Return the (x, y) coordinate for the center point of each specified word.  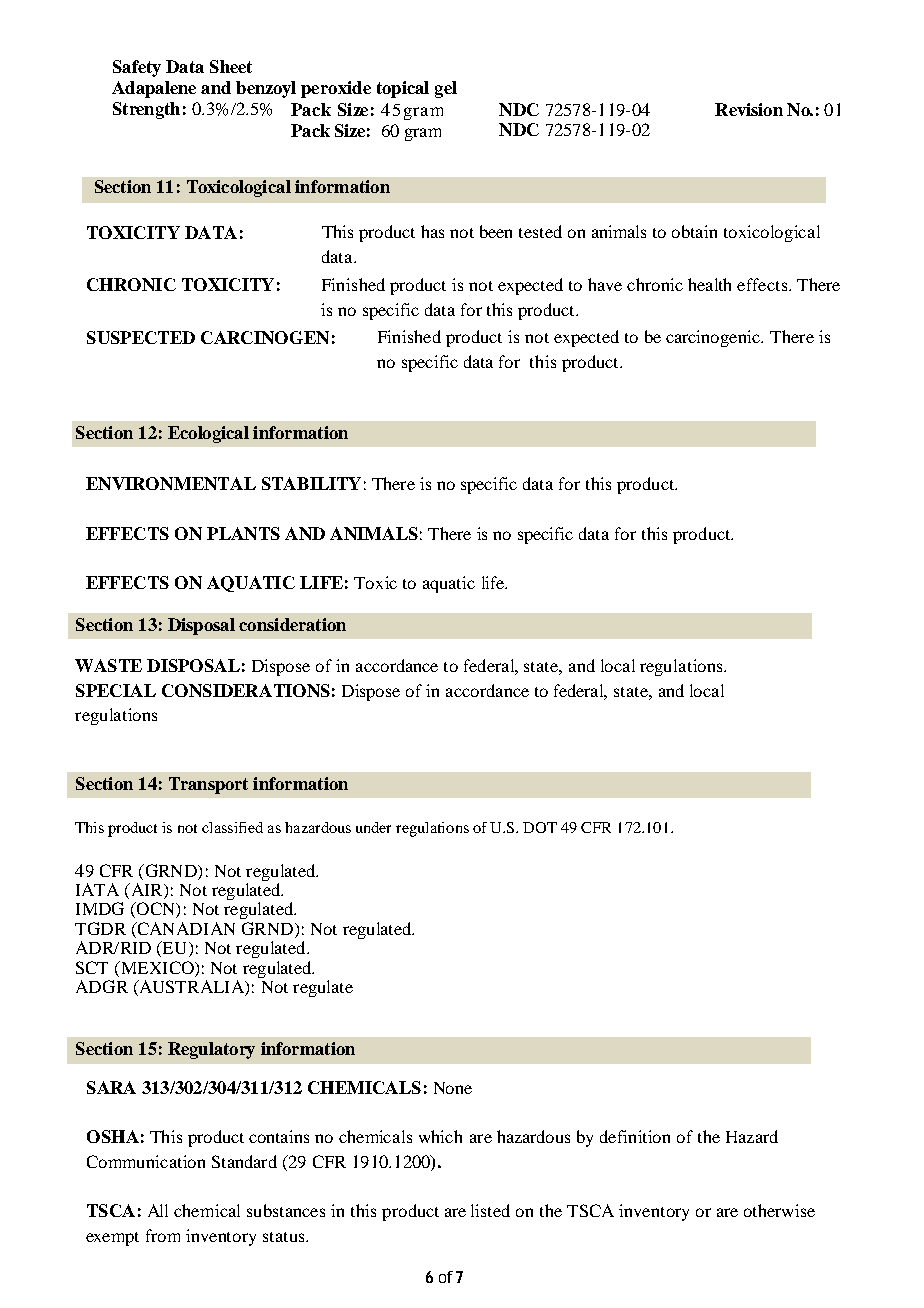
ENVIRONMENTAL (171, 483)
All (158, 1210)
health (709, 284)
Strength (146, 110)
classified (232, 827)
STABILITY (311, 483)
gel (446, 89)
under (373, 827)
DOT (540, 827)
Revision (749, 109)
